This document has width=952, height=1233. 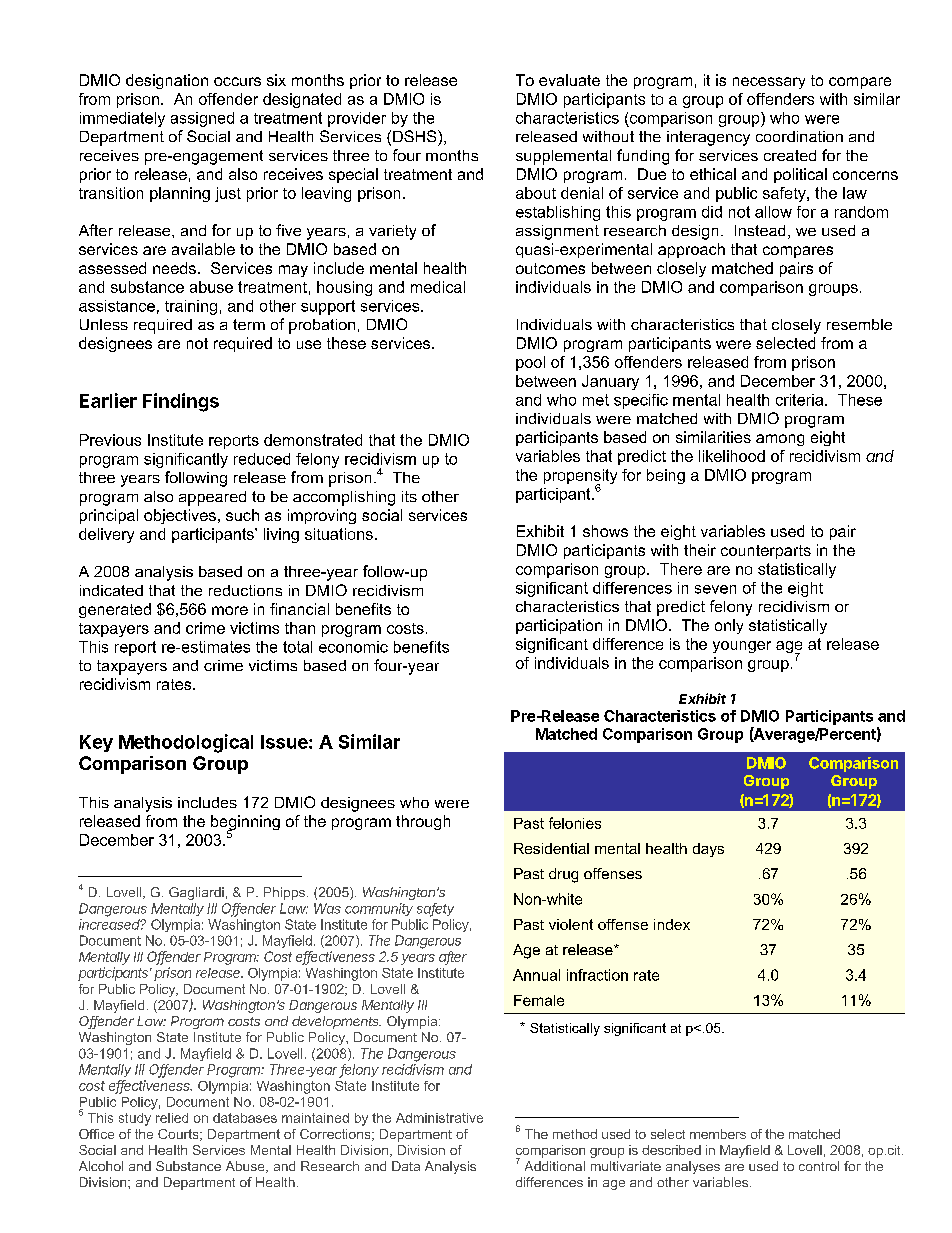 What do you see at coordinates (708, 850) in the document?
I see `days` at bounding box center [708, 850].
